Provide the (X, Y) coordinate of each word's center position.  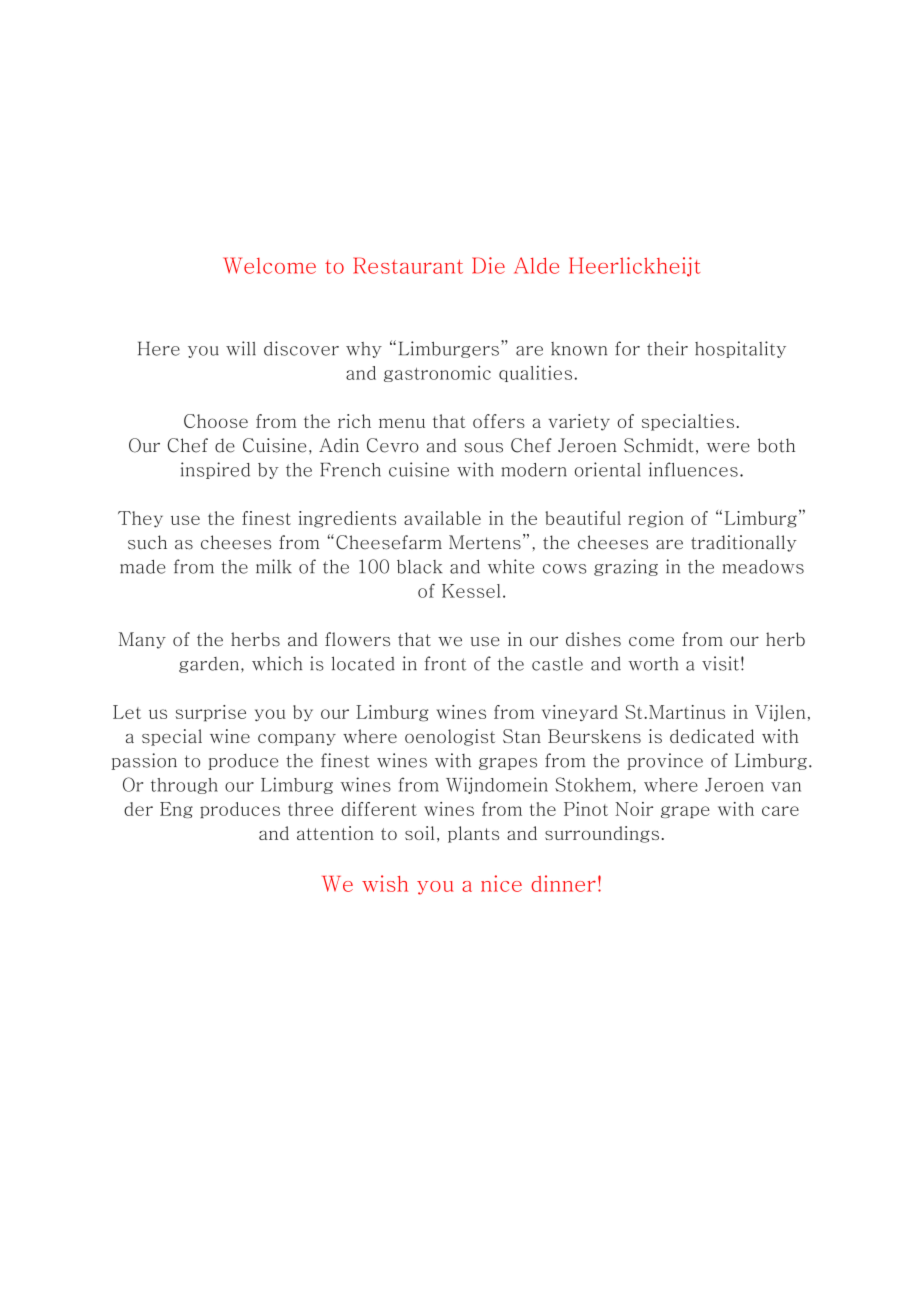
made (142, 567)
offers (499, 421)
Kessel (471, 591)
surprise (210, 713)
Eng (176, 810)
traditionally (744, 543)
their (667, 348)
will (241, 348)
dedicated (712, 736)
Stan (522, 736)
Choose (216, 421)
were (728, 448)
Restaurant (408, 265)
